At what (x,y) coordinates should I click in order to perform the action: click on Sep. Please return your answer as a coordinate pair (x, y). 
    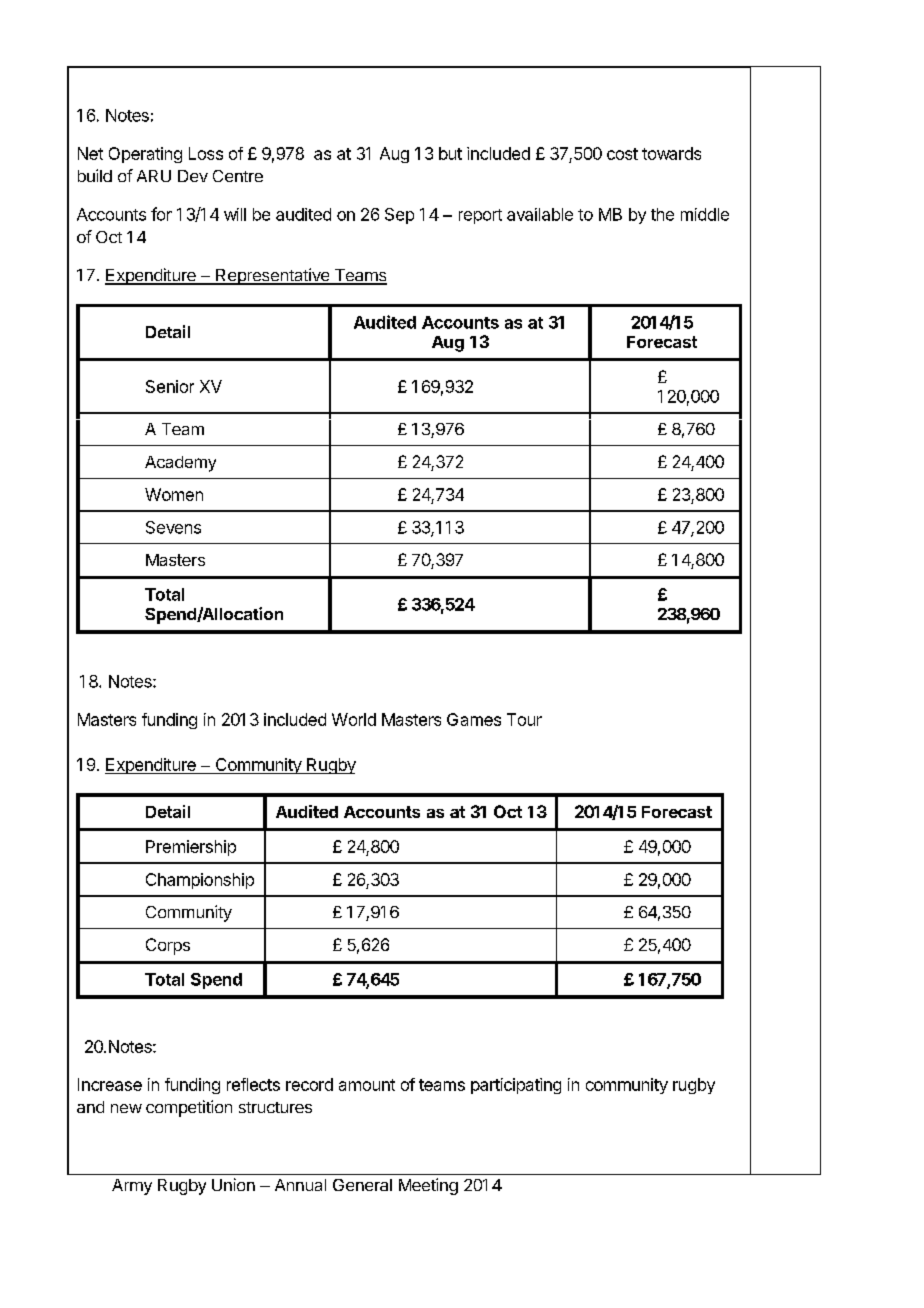
    Looking at the image, I should click on (399, 216).
